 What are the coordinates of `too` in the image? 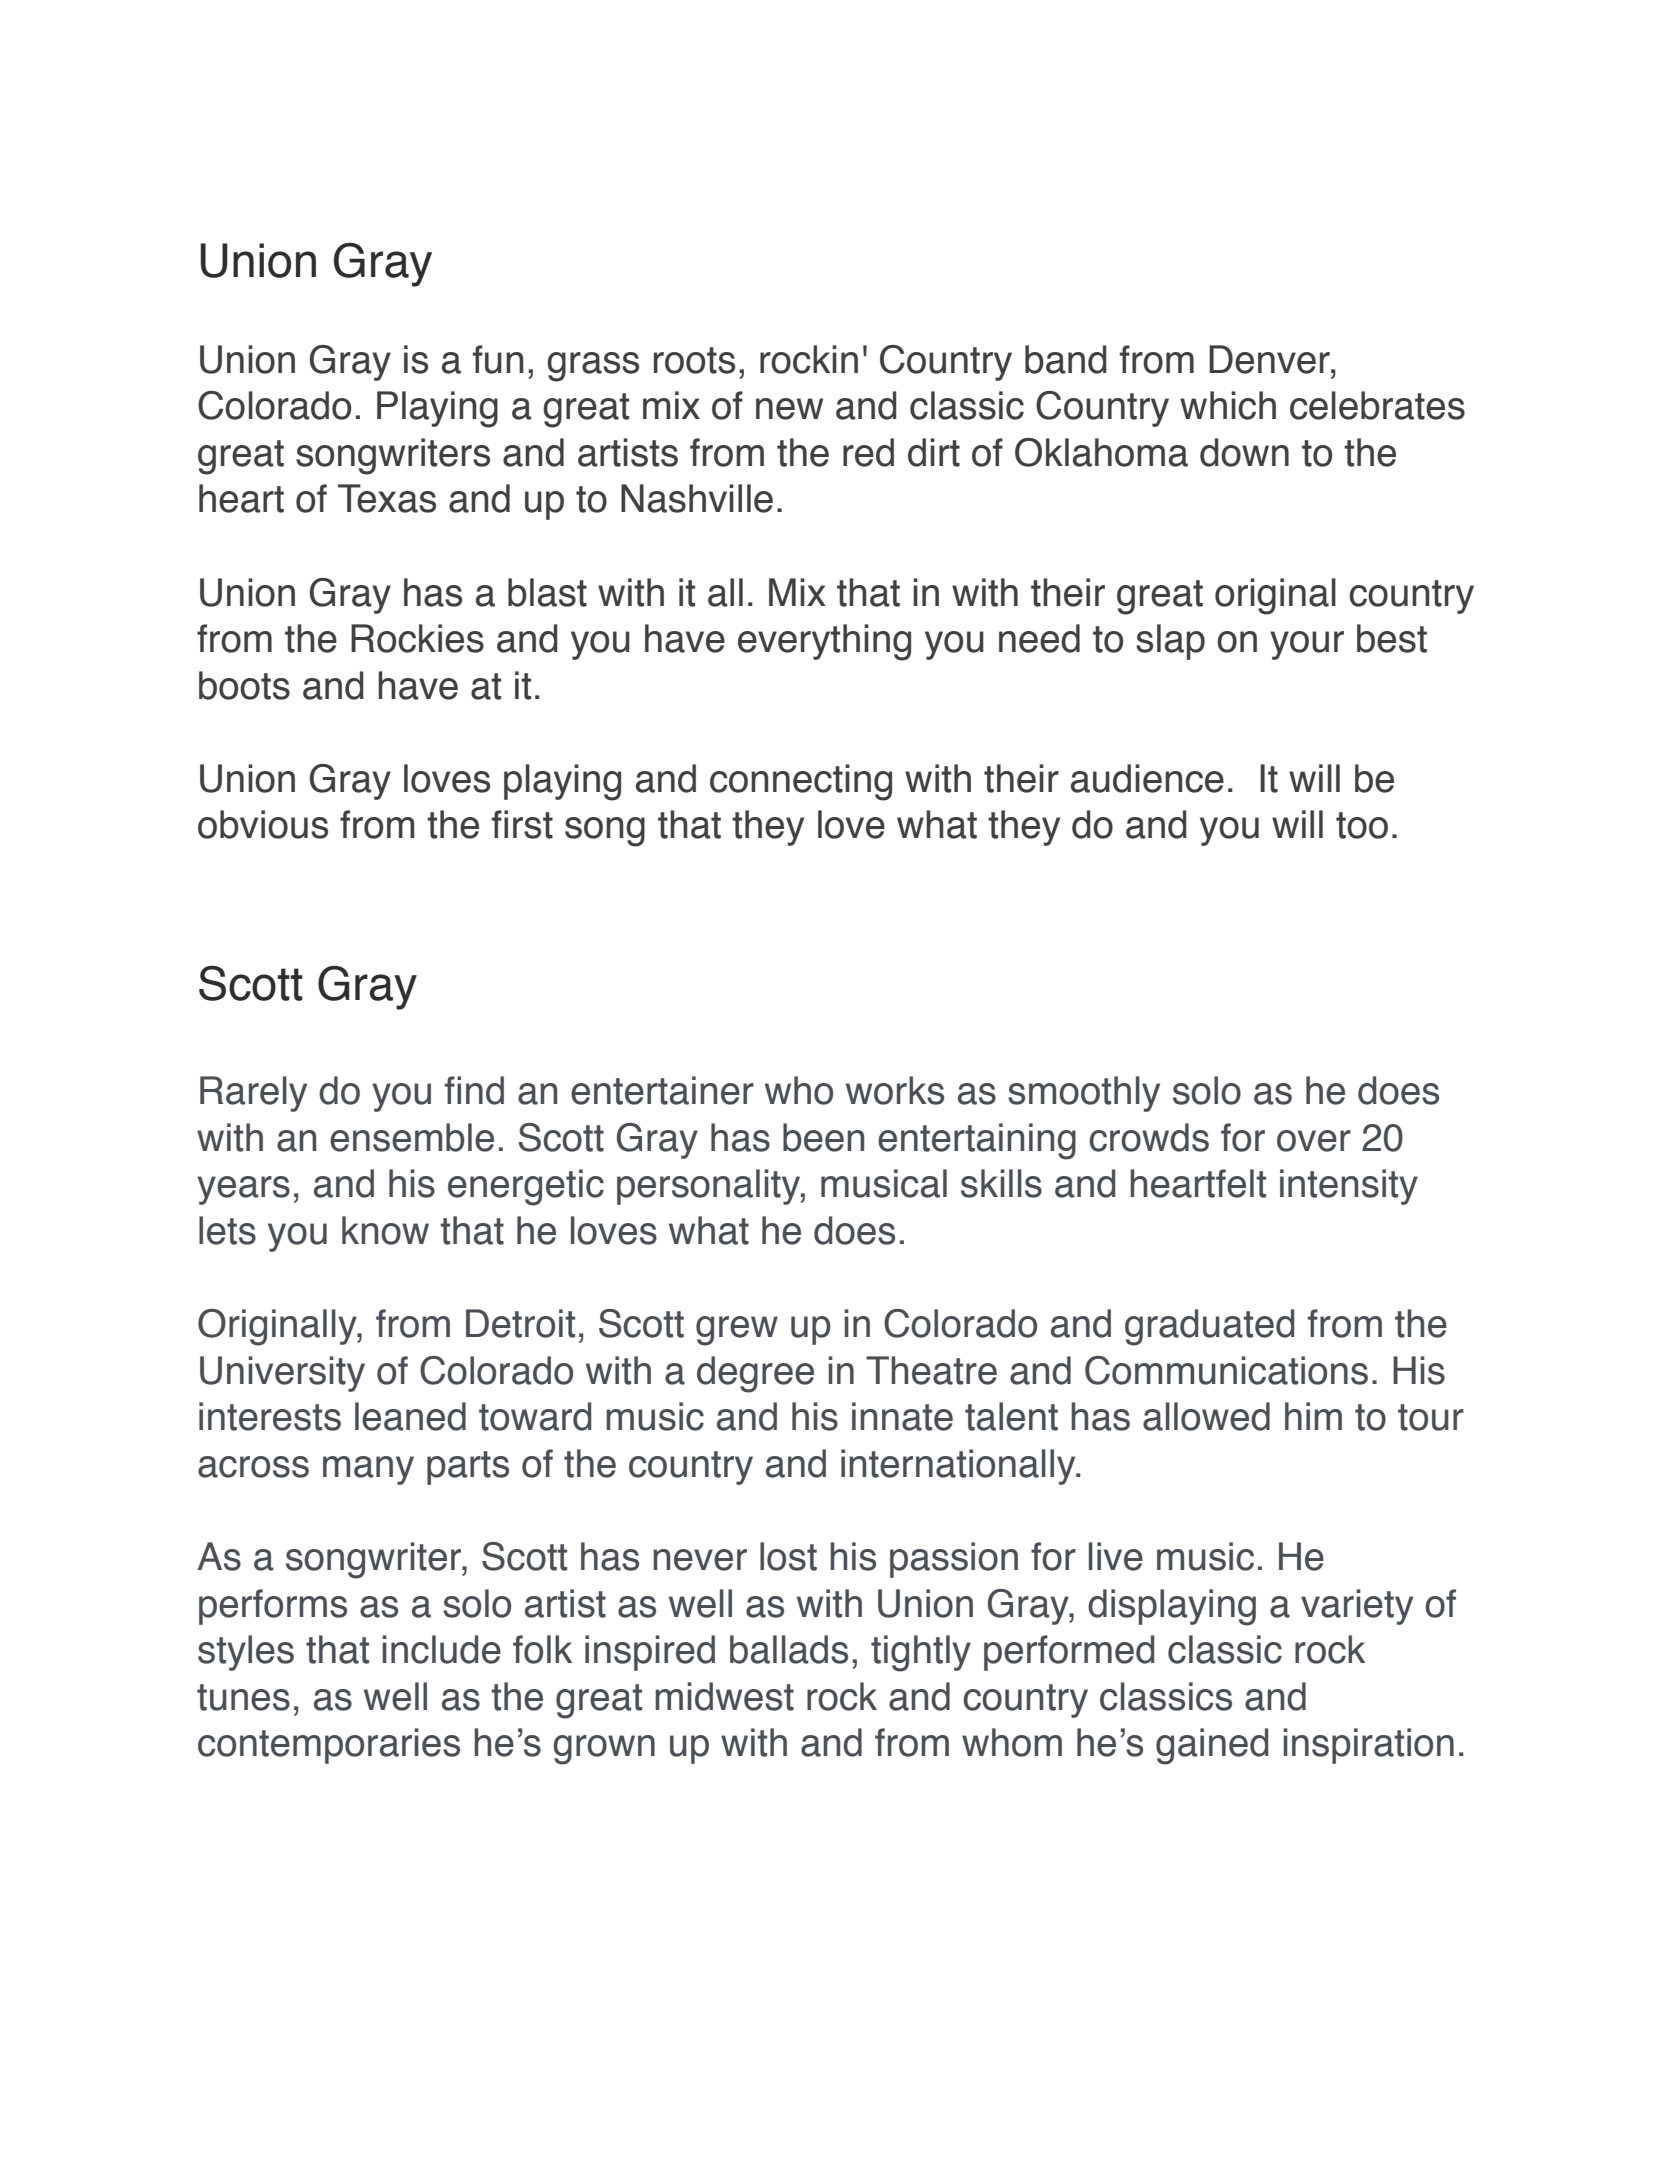 It's located at (1362, 825).
